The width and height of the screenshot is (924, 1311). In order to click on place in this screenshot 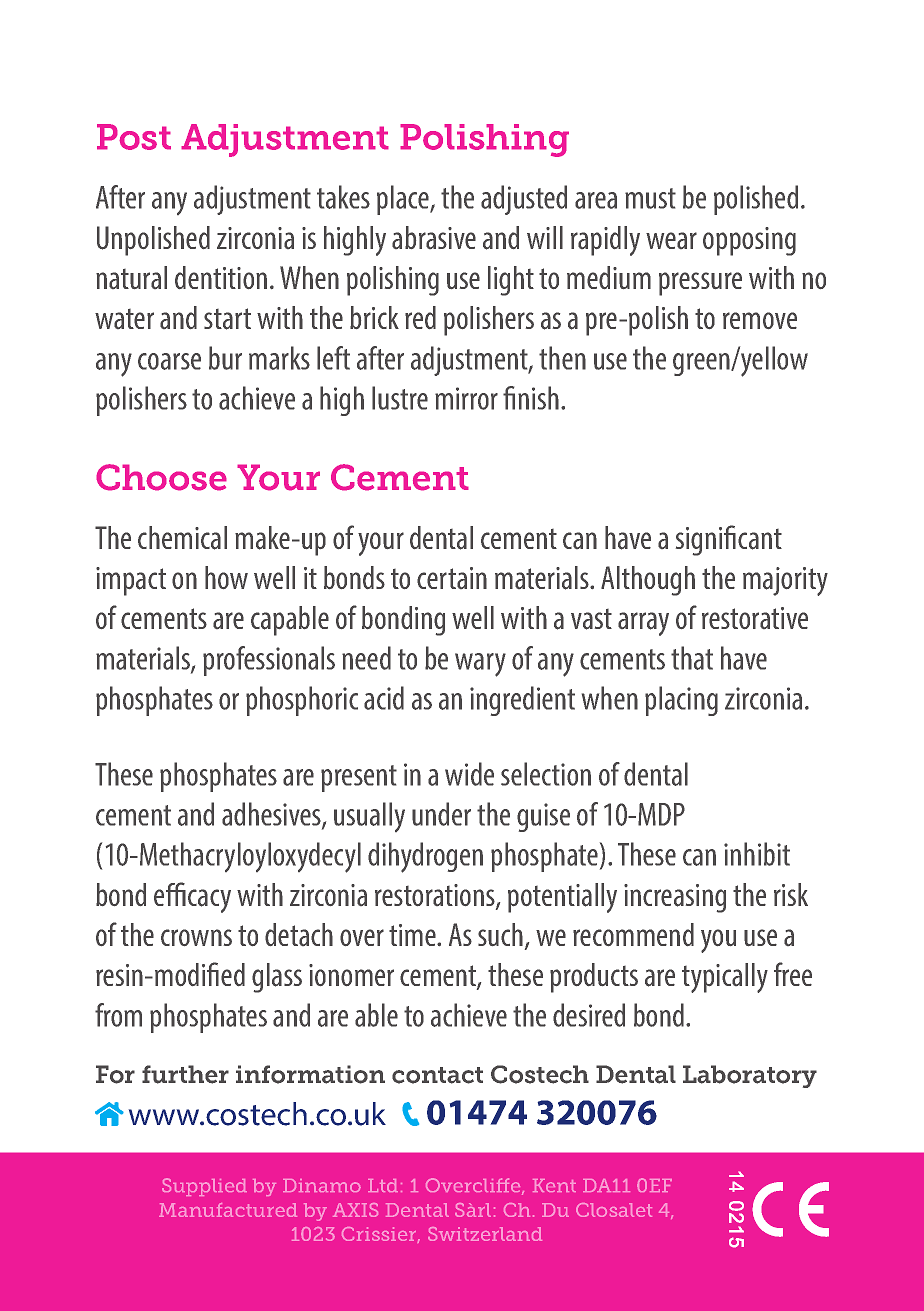, I will do `click(404, 200)`.
